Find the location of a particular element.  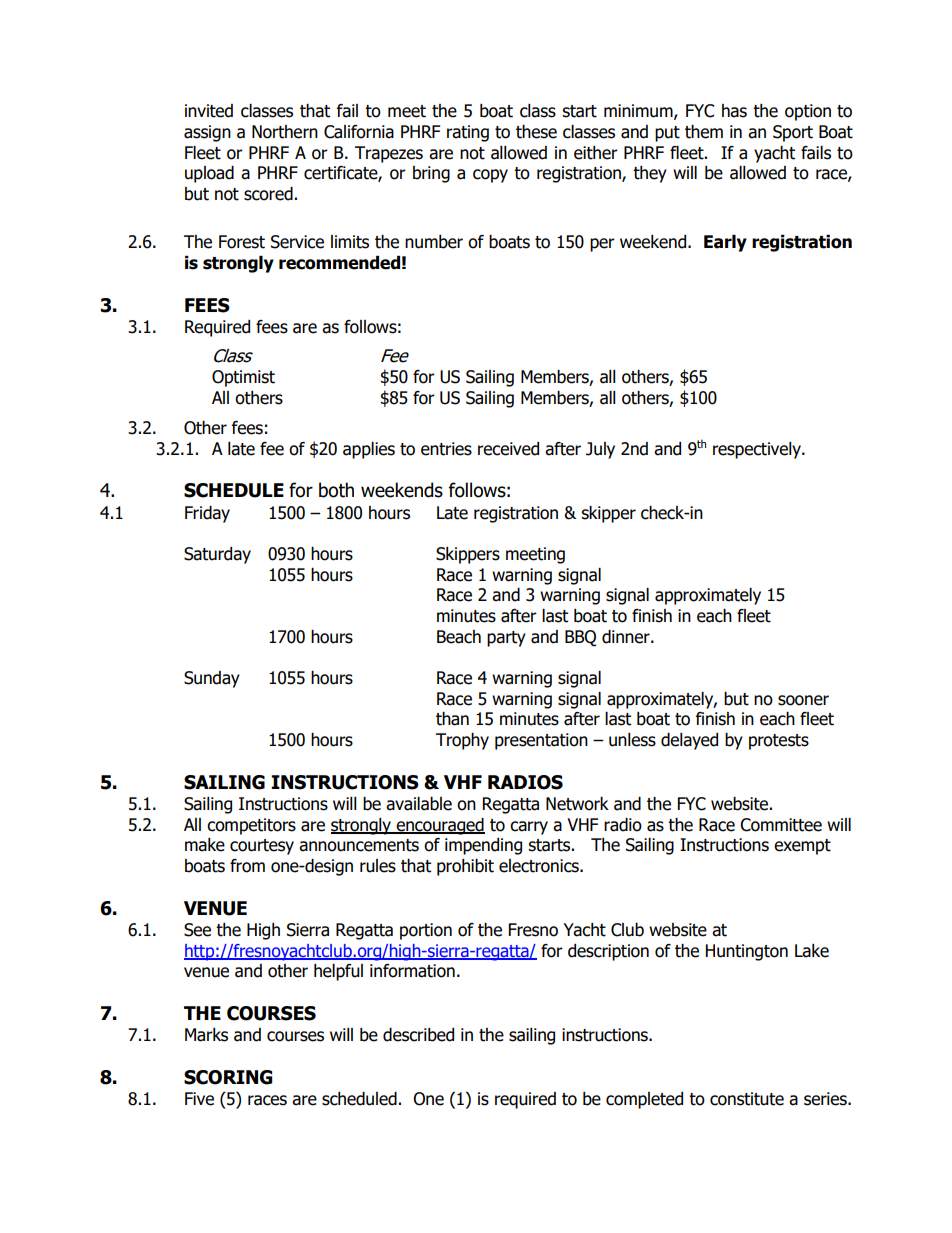

courtesy is located at coordinates (262, 847).
